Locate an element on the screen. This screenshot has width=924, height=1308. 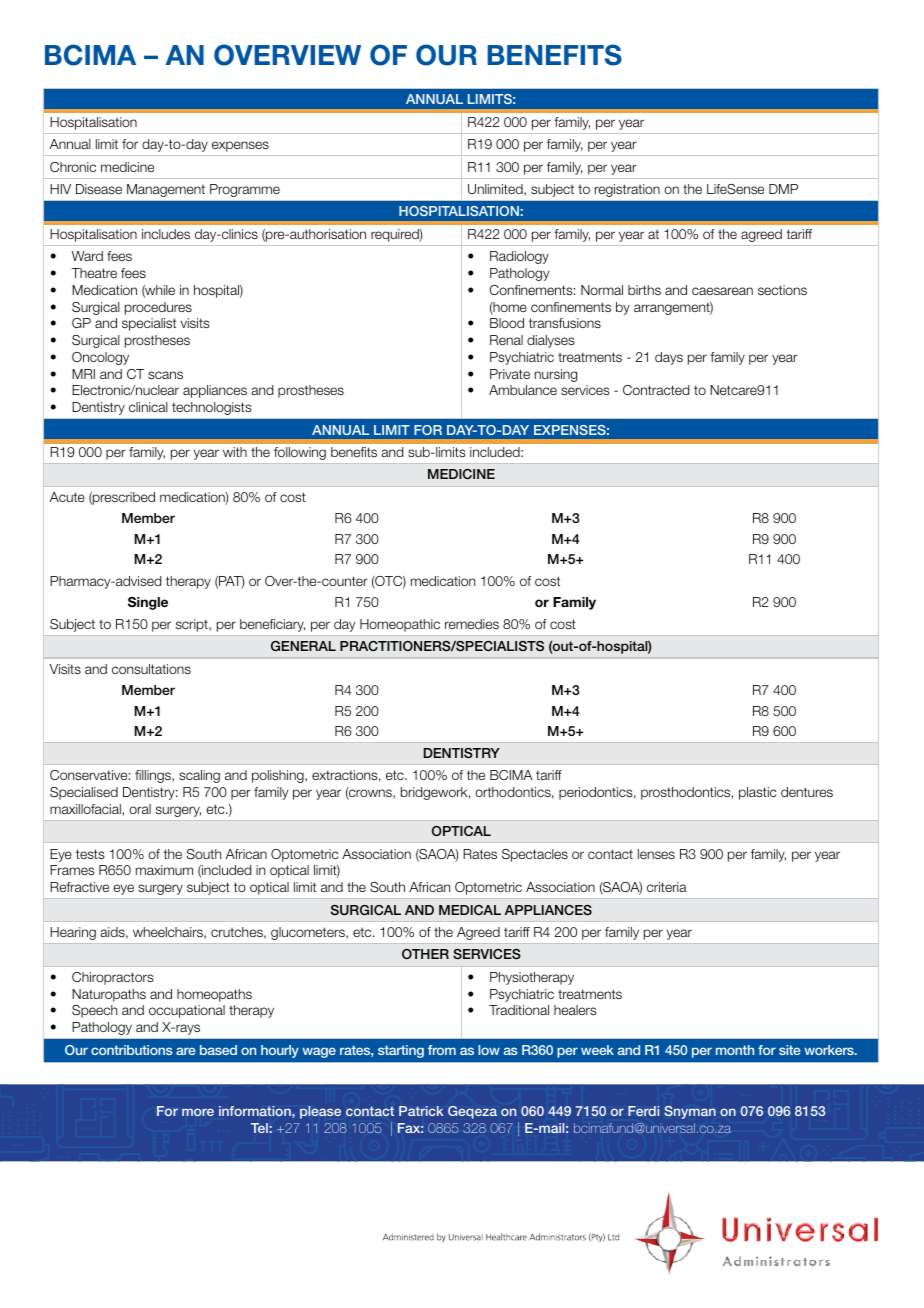
Patrick is located at coordinates (421, 1111).
